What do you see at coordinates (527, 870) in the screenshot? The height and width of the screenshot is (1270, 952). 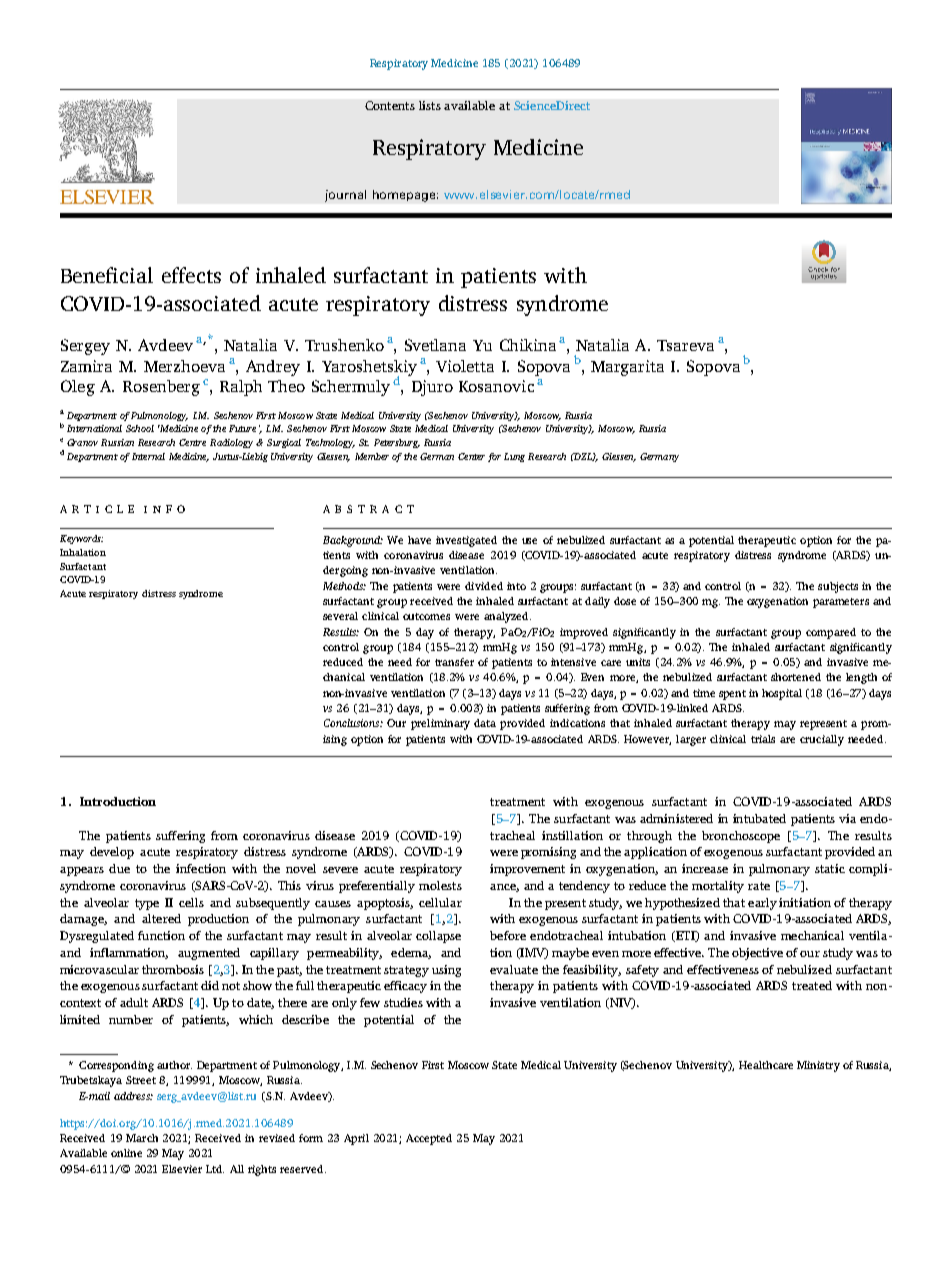 I see `improvement` at bounding box center [527, 870].
